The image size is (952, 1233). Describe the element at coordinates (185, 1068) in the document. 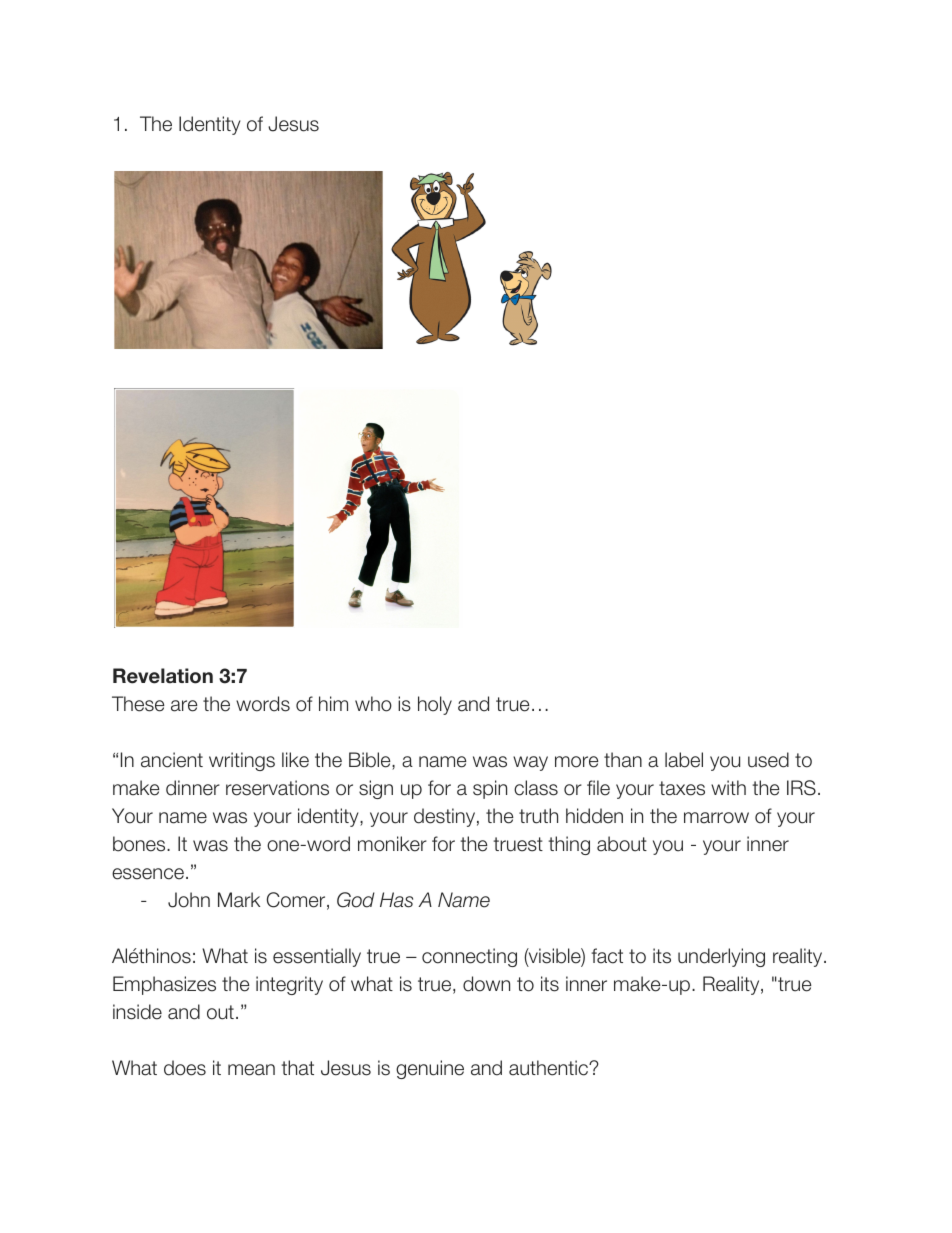

I see `does` at that location.
